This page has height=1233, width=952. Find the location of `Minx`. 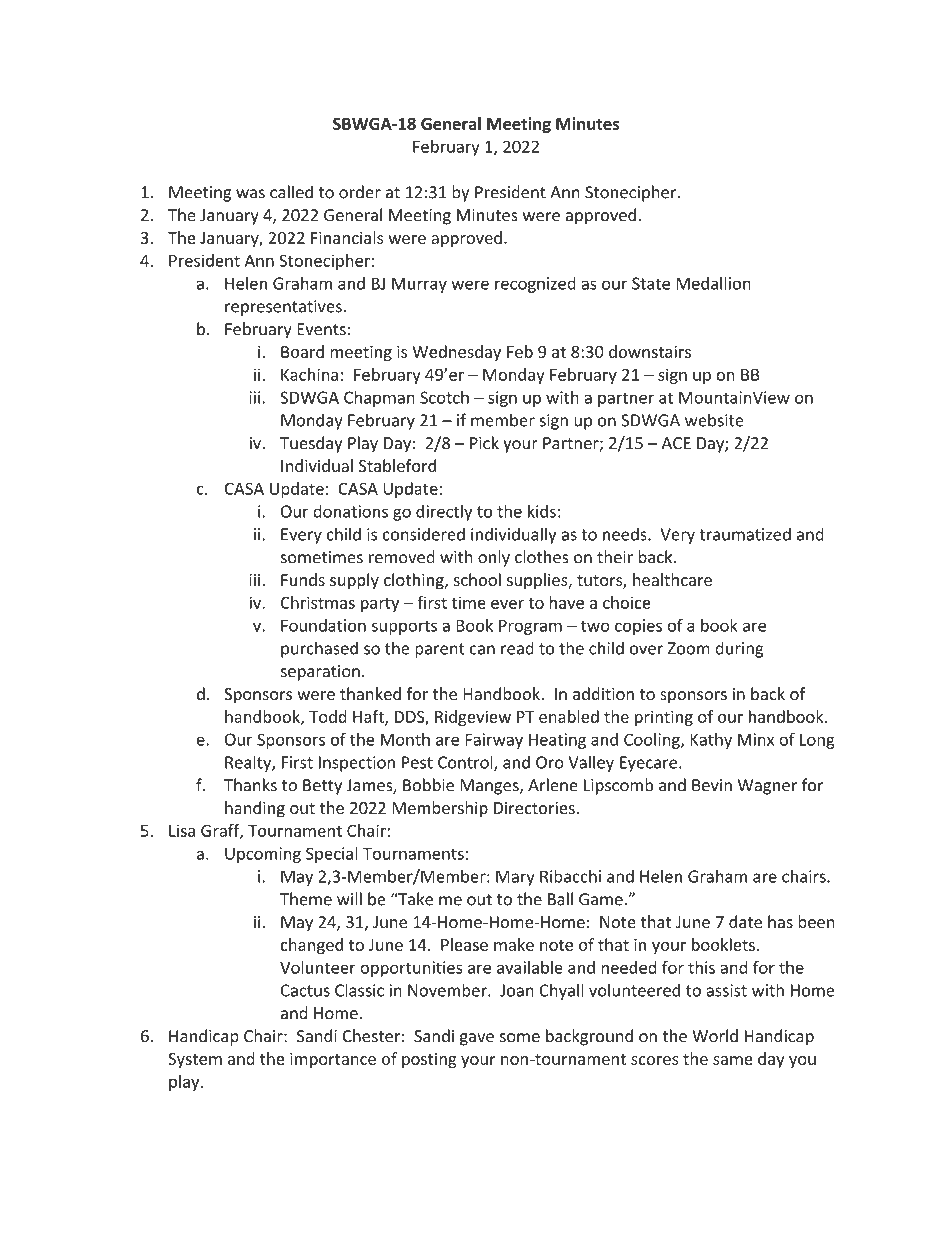

Minx is located at coordinates (756, 739).
